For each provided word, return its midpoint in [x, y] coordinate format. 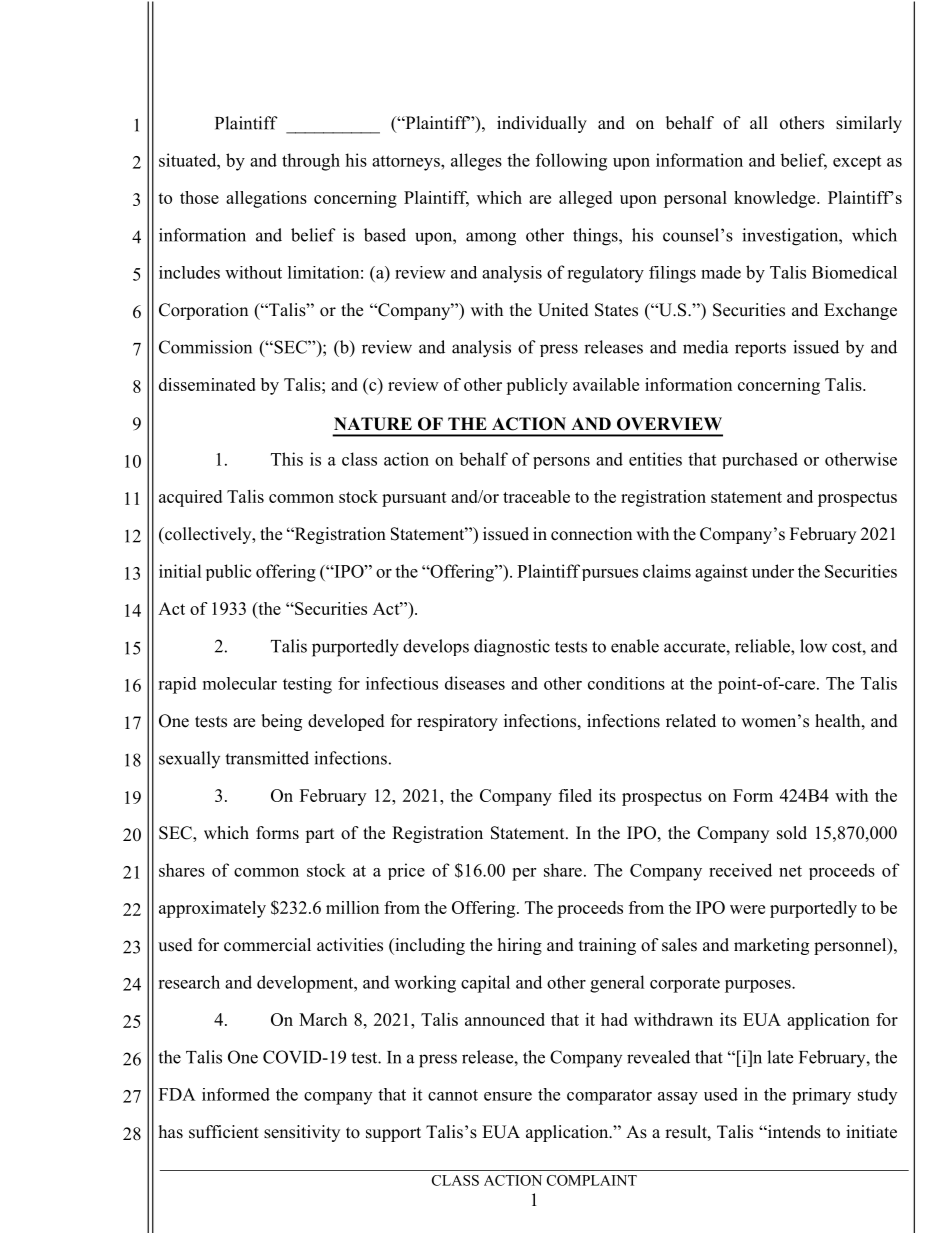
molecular [240, 683]
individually [542, 124]
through [311, 162]
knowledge [776, 199]
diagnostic [512, 648]
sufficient [224, 1132]
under [773, 571]
